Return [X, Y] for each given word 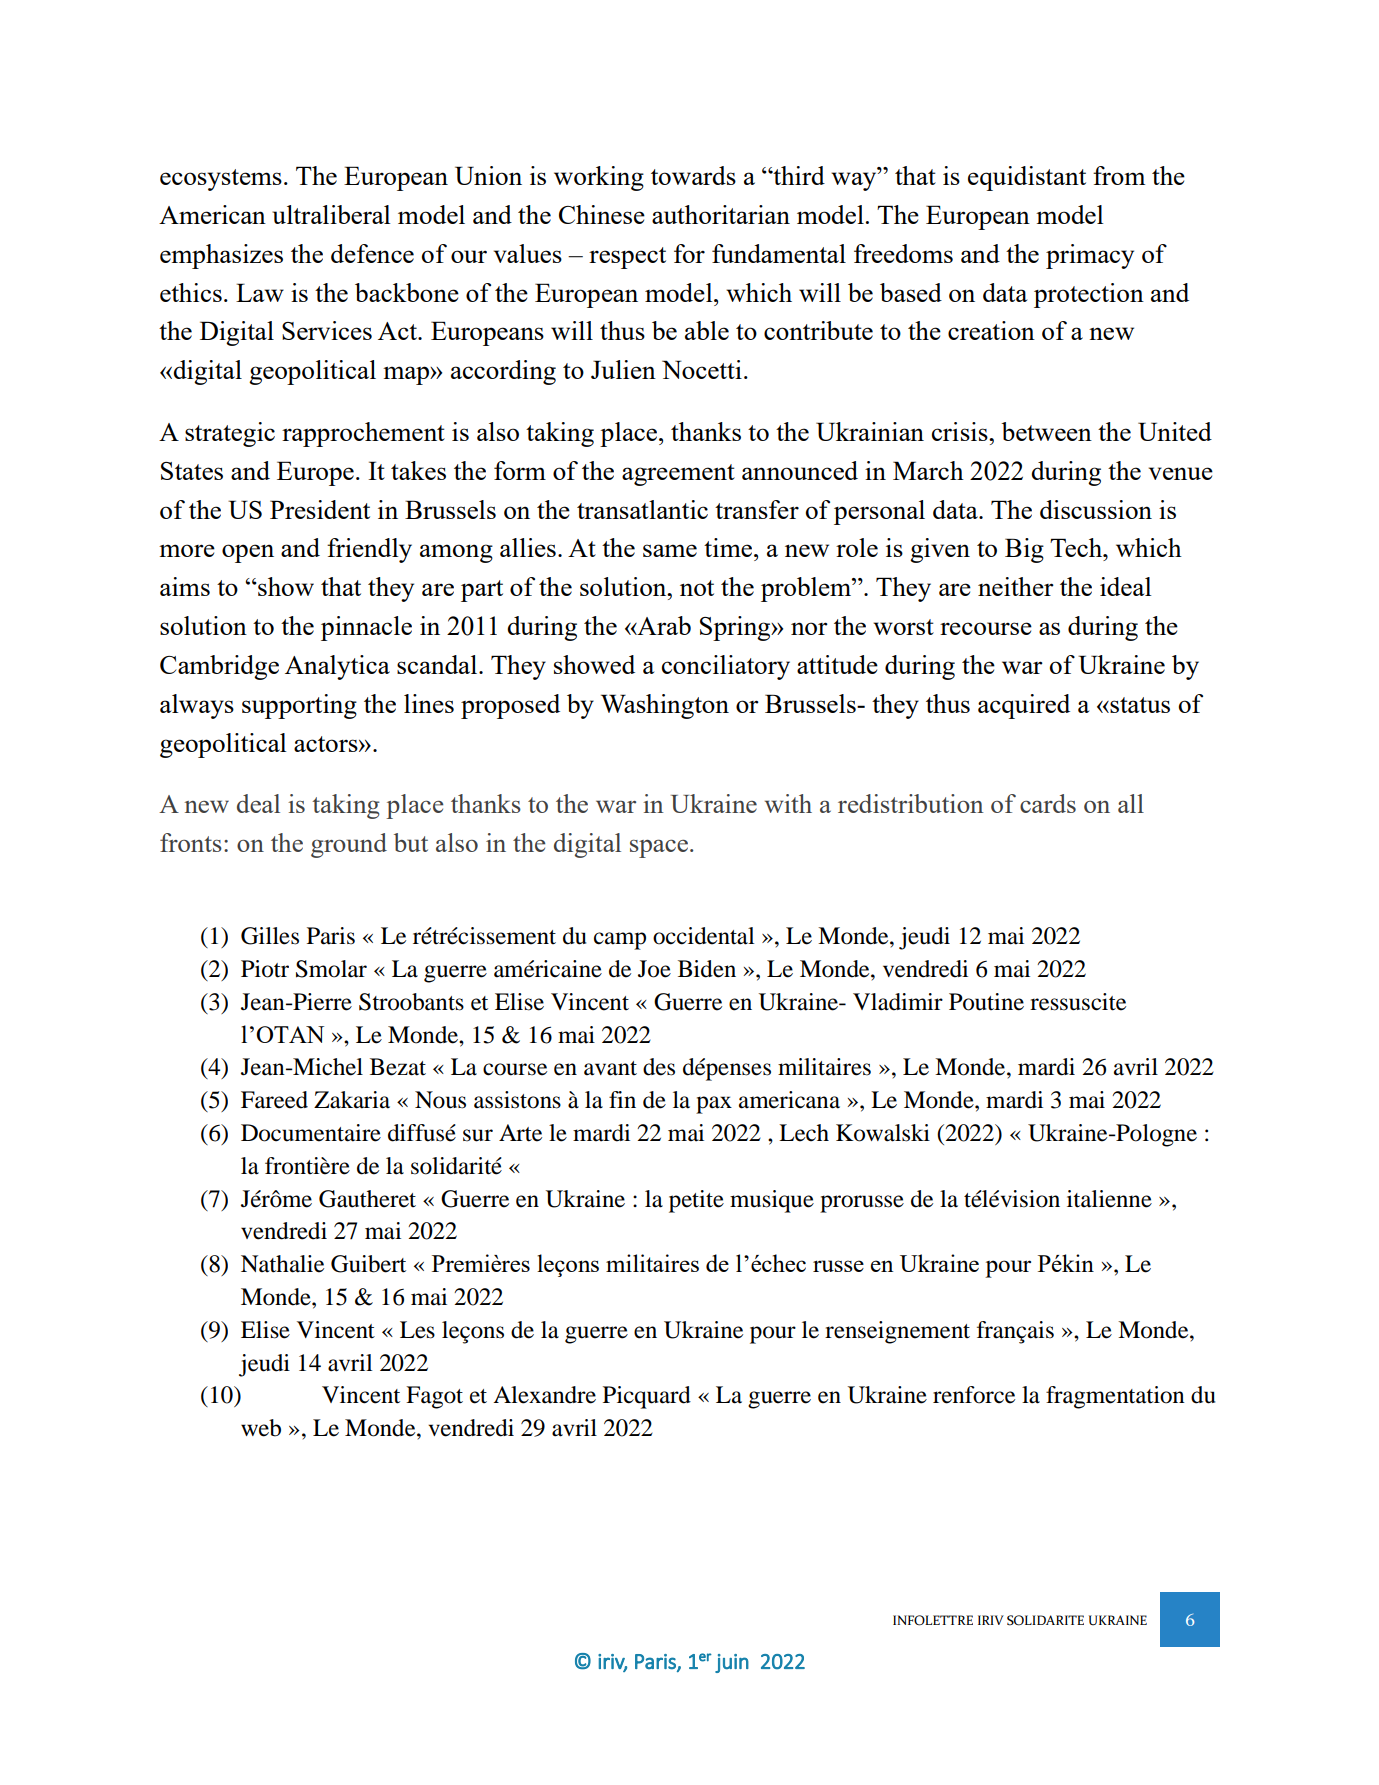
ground [349, 845]
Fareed [274, 1100]
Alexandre [544, 1395]
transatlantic [642, 509]
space [659, 848]
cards [1048, 803]
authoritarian [721, 214]
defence [372, 253]
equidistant [1027, 178]
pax [714, 1105]
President [320, 509]
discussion [1096, 509]
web [261, 1428]
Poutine [986, 1002]
